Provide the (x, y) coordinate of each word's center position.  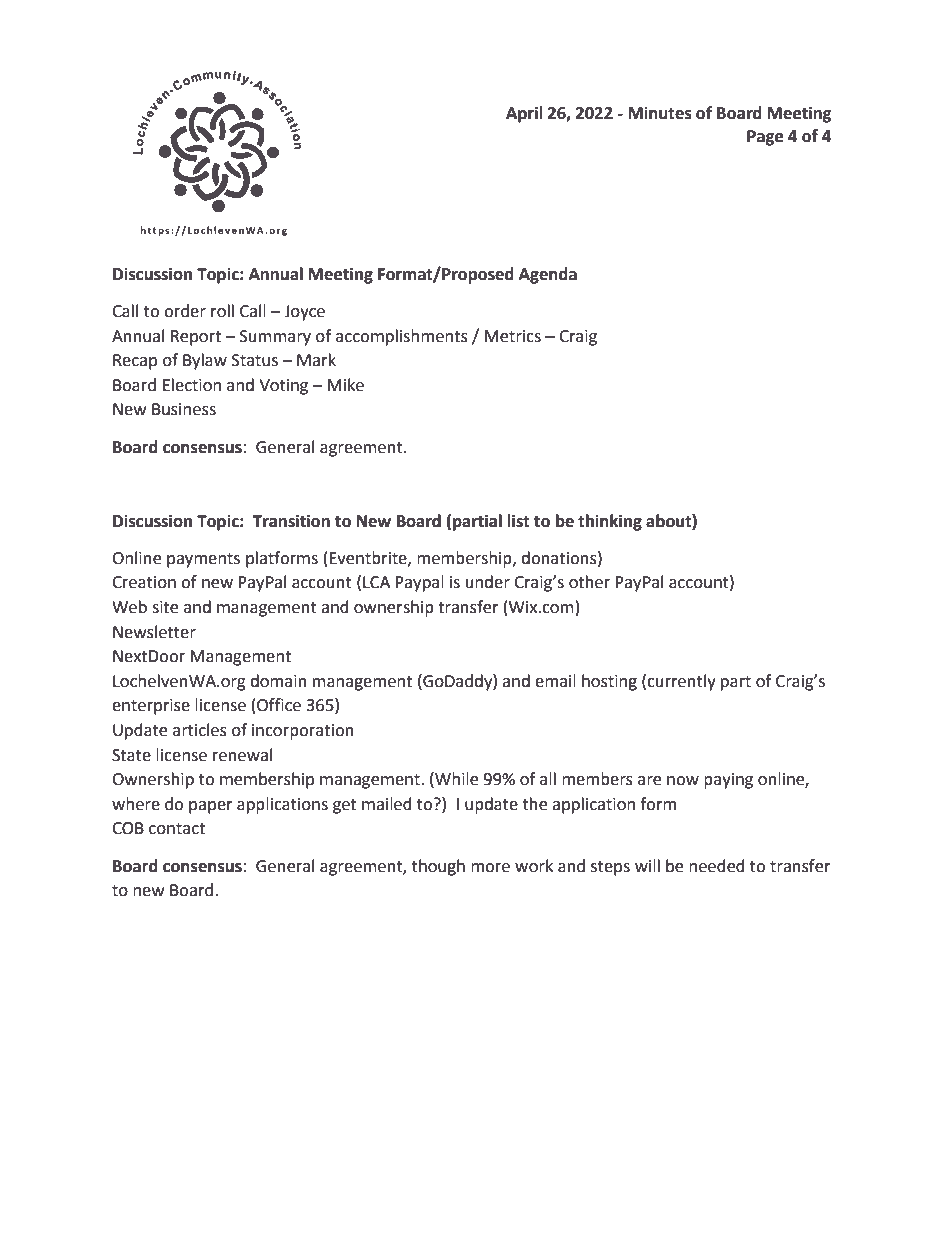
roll (222, 311)
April (524, 114)
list (518, 521)
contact (177, 829)
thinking (610, 522)
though (438, 867)
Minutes (660, 113)
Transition (291, 521)
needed (717, 866)
